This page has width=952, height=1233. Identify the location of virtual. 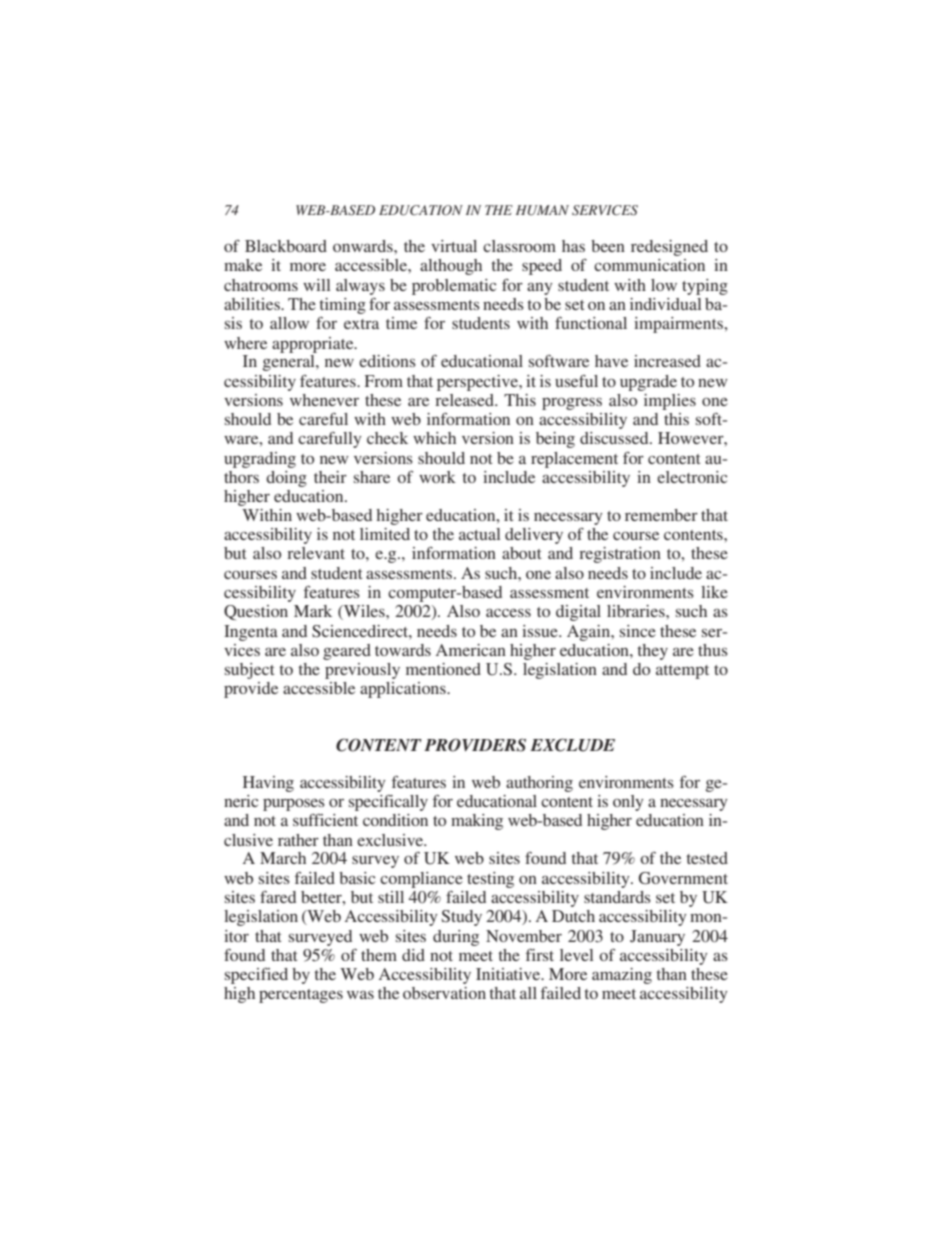
(454, 246).
